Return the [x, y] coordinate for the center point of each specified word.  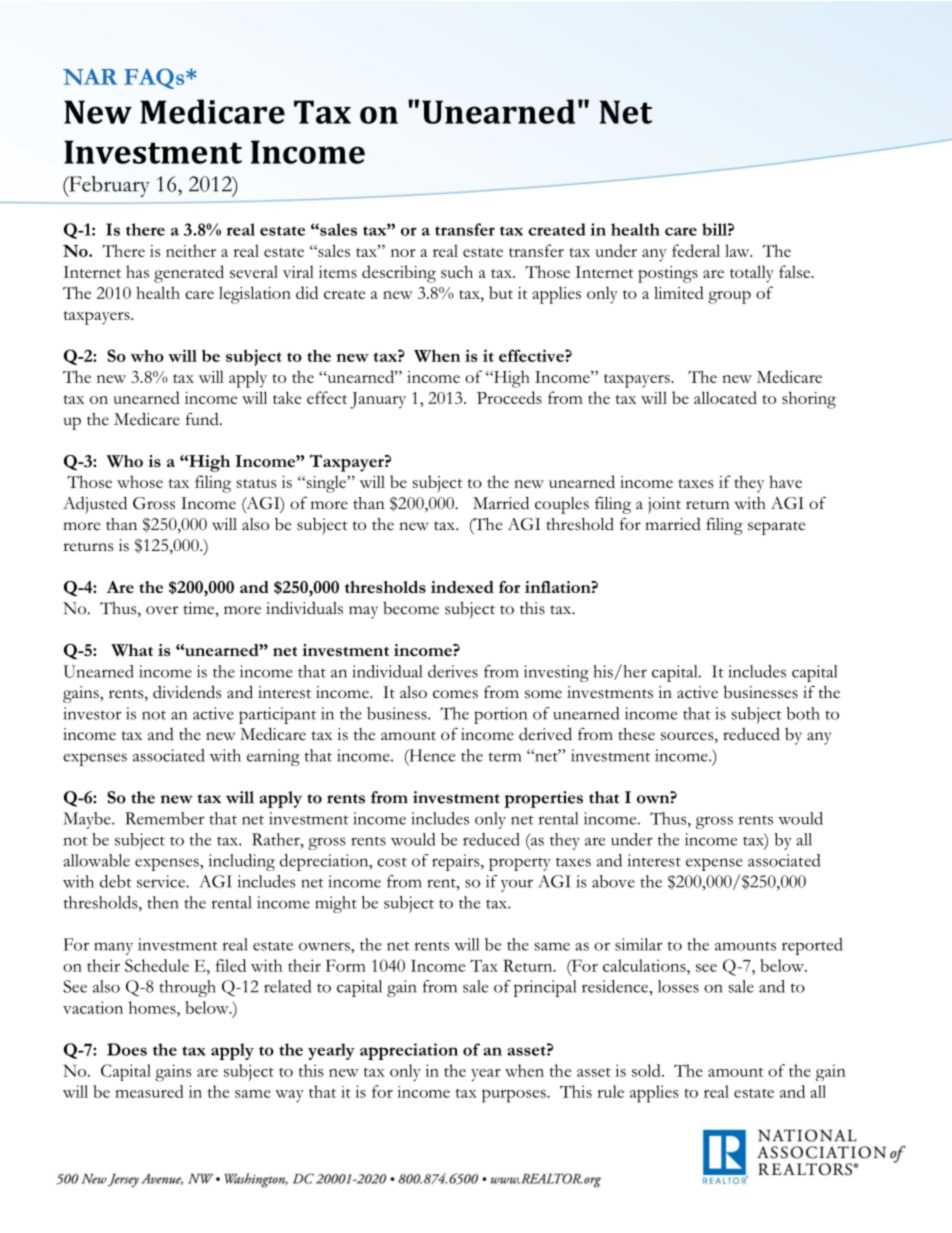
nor [403, 253]
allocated [725, 397]
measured [149, 1091]
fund [203, 419]
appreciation [409, 1051]
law [738, 250]
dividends [187, 692]
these [636, 734]
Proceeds [509, 397]
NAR [90, 77]
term [505, 757]
